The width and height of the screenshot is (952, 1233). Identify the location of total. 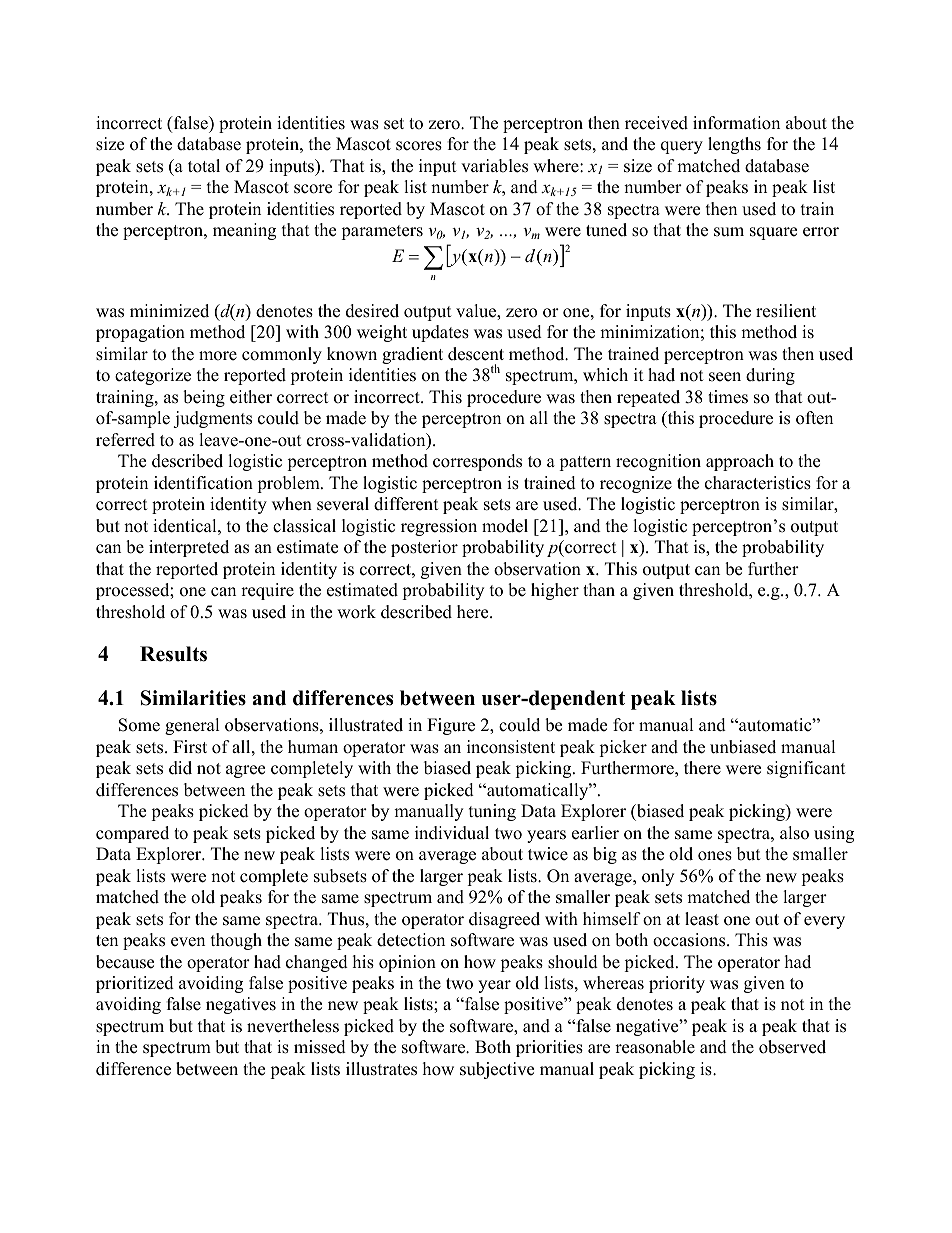
(204, 166).
